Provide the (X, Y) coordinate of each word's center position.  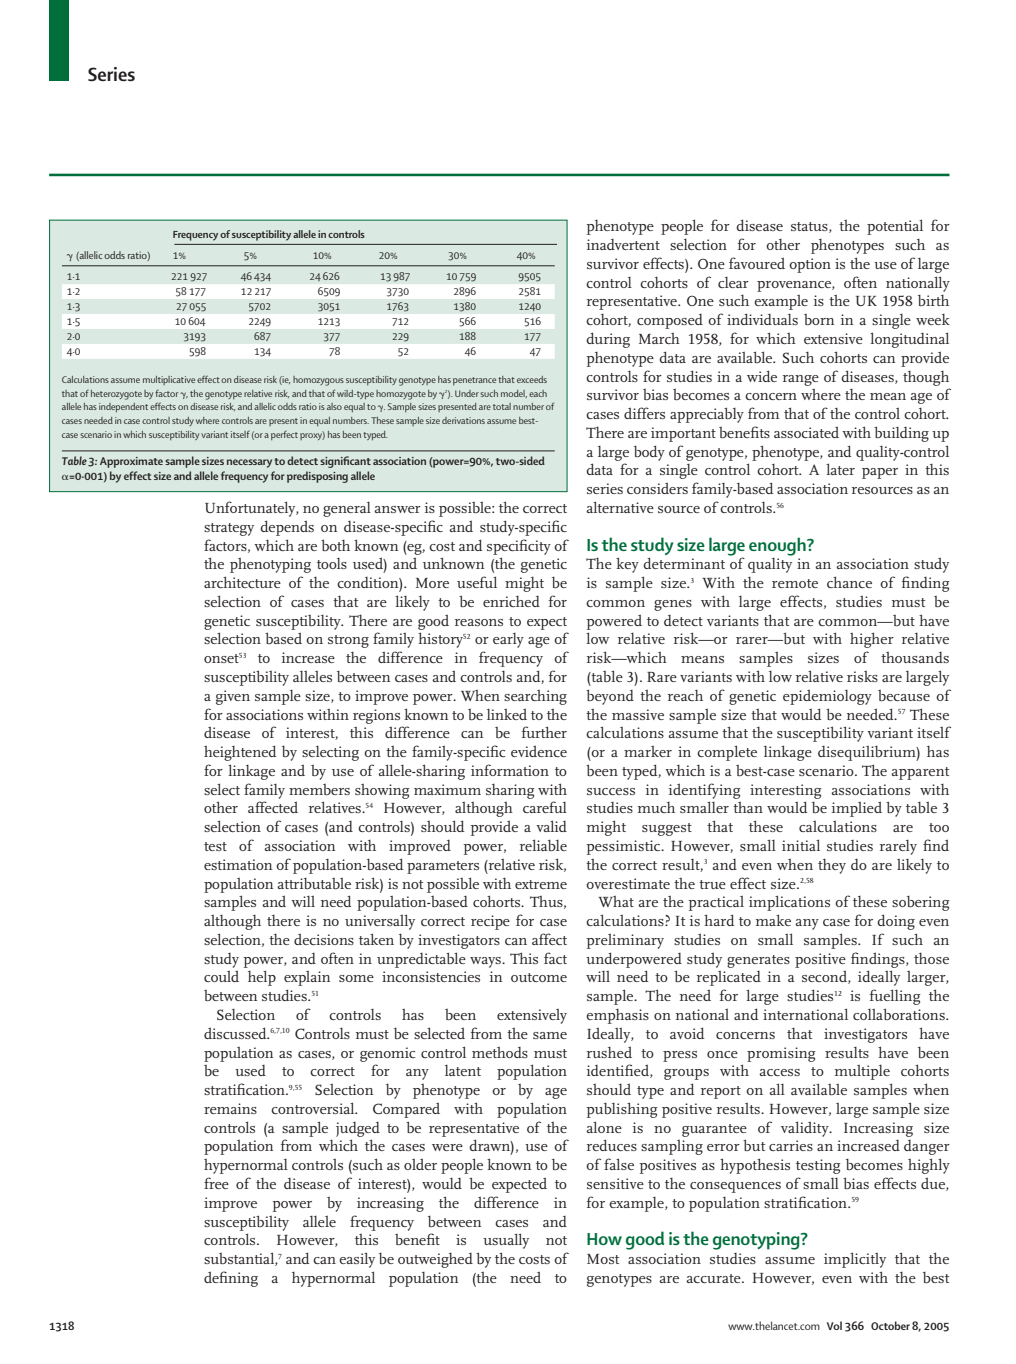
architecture (242, 582)
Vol (834, 1325)
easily (357, 1260)
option (810, 265)
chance (849, 582)
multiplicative (169, 380)
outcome (539, 977)
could (221, 976)
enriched (511, 601)
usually (506, 1241)
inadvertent (623, 244)
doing (896, 922)
